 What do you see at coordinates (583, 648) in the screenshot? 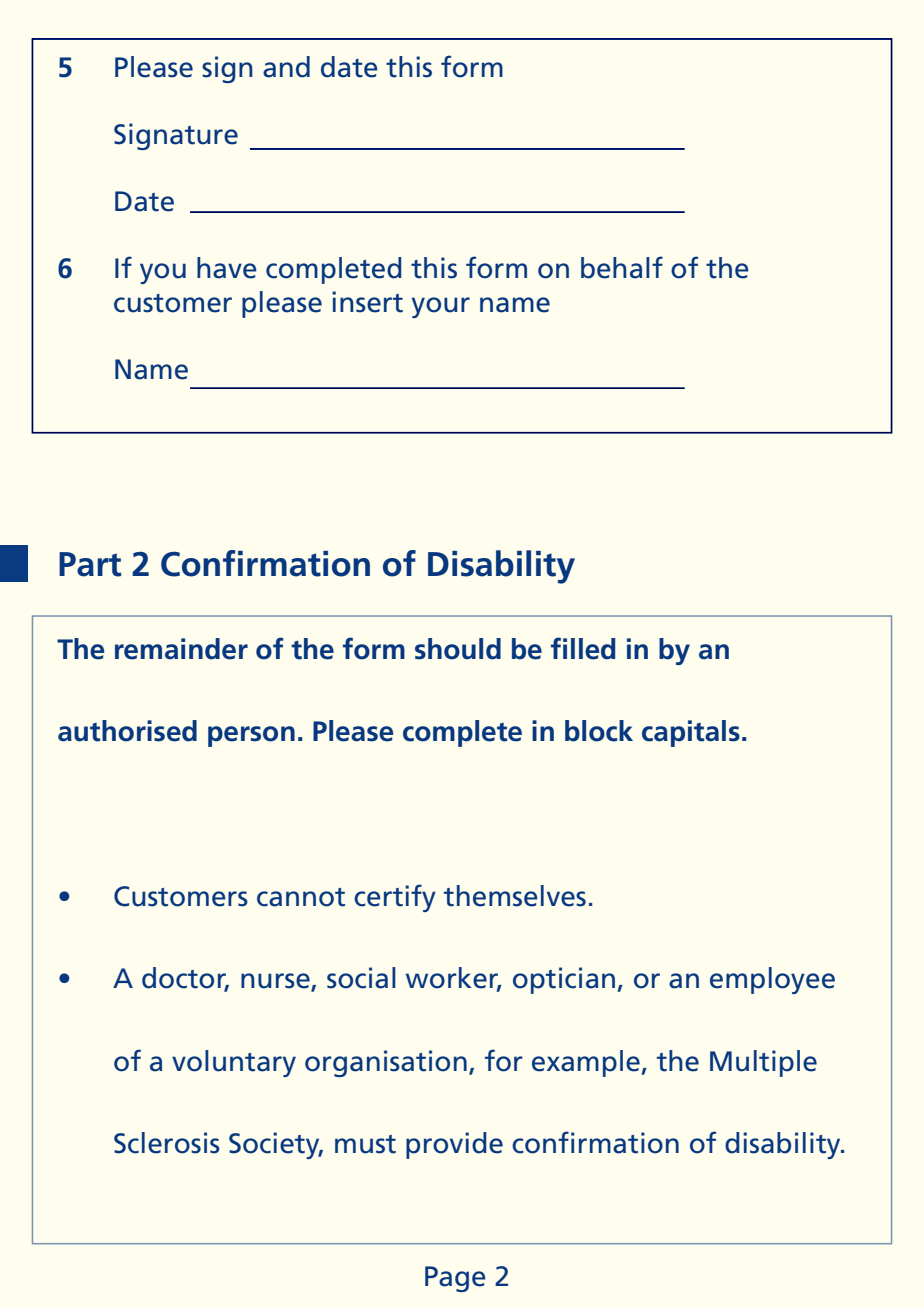
I see `filled` at bounding box center [583, 648].
